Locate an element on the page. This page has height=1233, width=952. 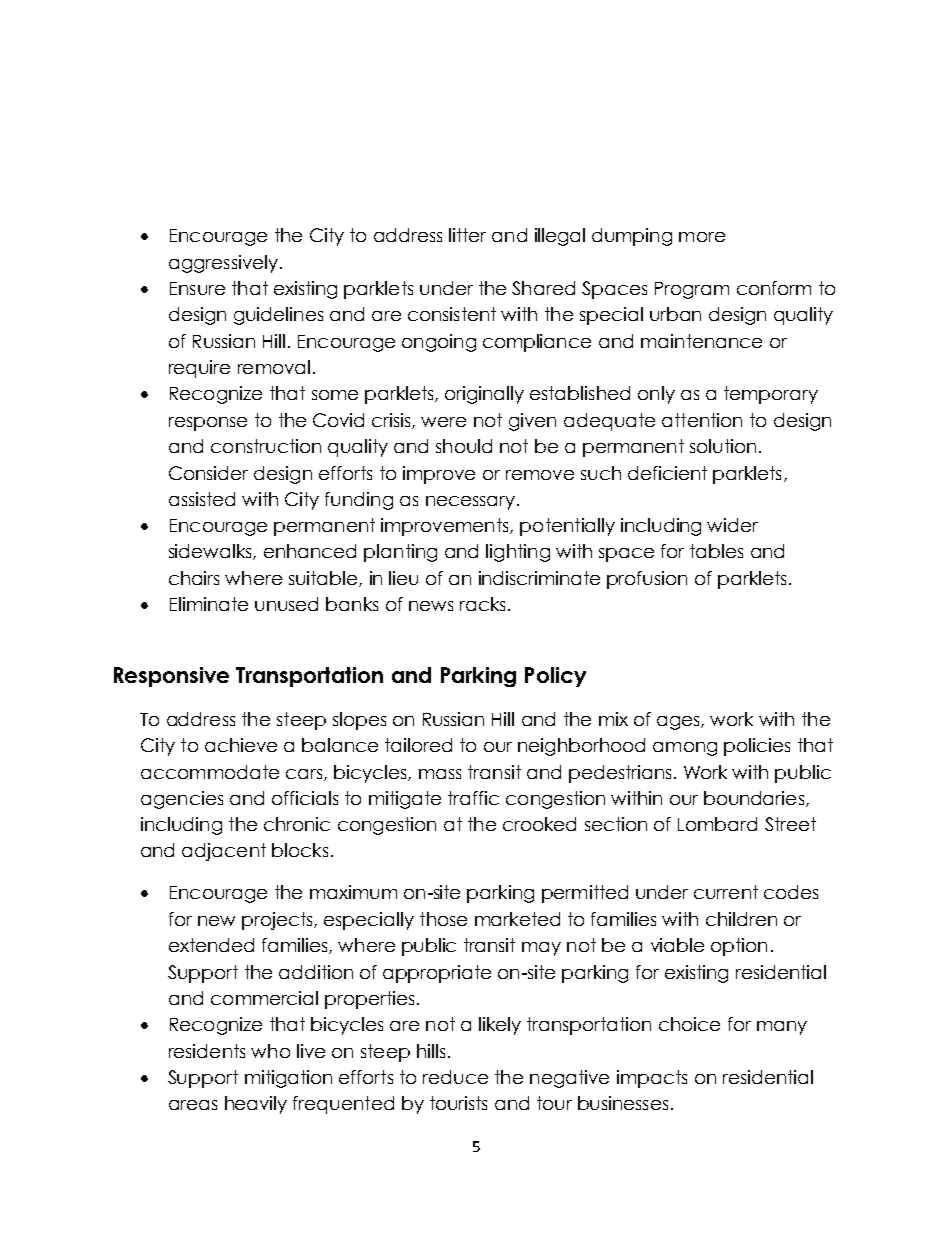
heavily is located at coordinates (256, 1105).
